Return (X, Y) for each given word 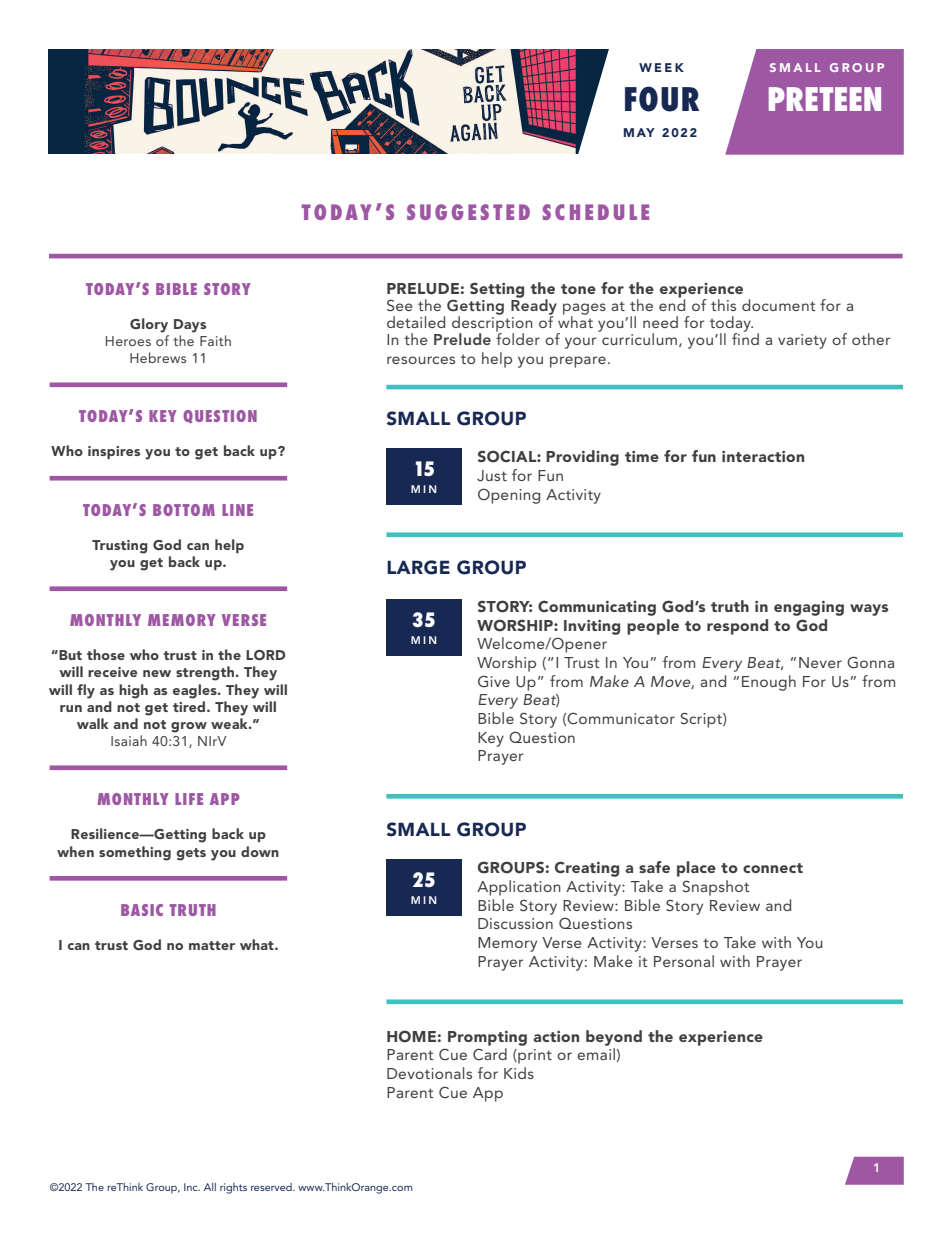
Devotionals (429, 1073)
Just (492, 476)
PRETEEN (825, 99)
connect (773, 868)
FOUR (662, 99)
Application (519, 888)
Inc (192, 1187)
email (596, 1054)
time (642, 456)
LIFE (189, 799)
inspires (114, 452)
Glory (149, 325)
